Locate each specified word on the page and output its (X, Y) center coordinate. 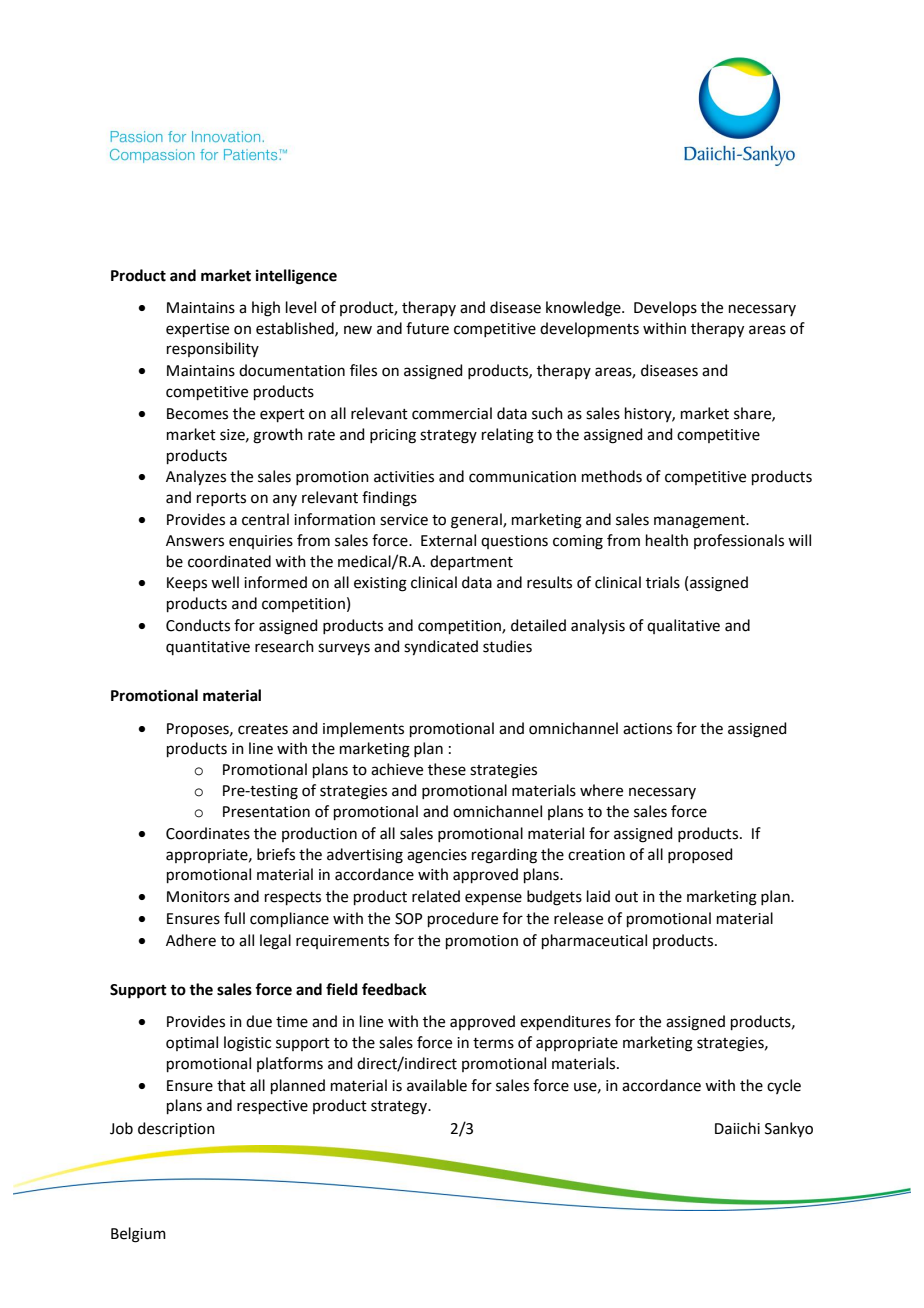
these (447, 769)
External (448, 540)
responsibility (213, 349)
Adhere (191, 940)
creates (263, 729)
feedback (394, 989)
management (701, 522)
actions (647, 729)
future (427, 328)
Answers (195, 541)
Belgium (138, 1235)
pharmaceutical (594, 941)
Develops (665, 308)
